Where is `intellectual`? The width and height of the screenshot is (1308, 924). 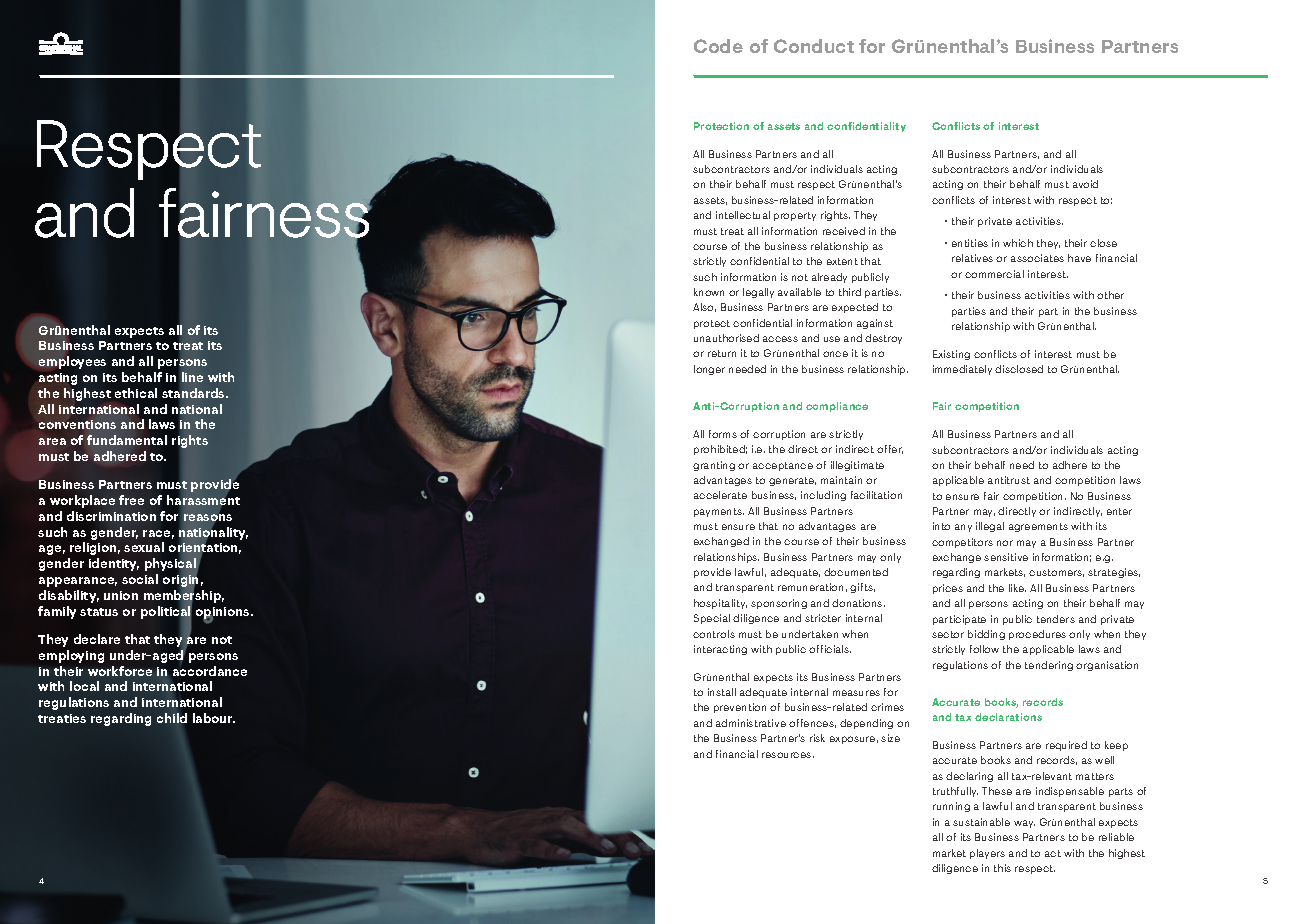 intellectual is located at coordinates (743, 215).
